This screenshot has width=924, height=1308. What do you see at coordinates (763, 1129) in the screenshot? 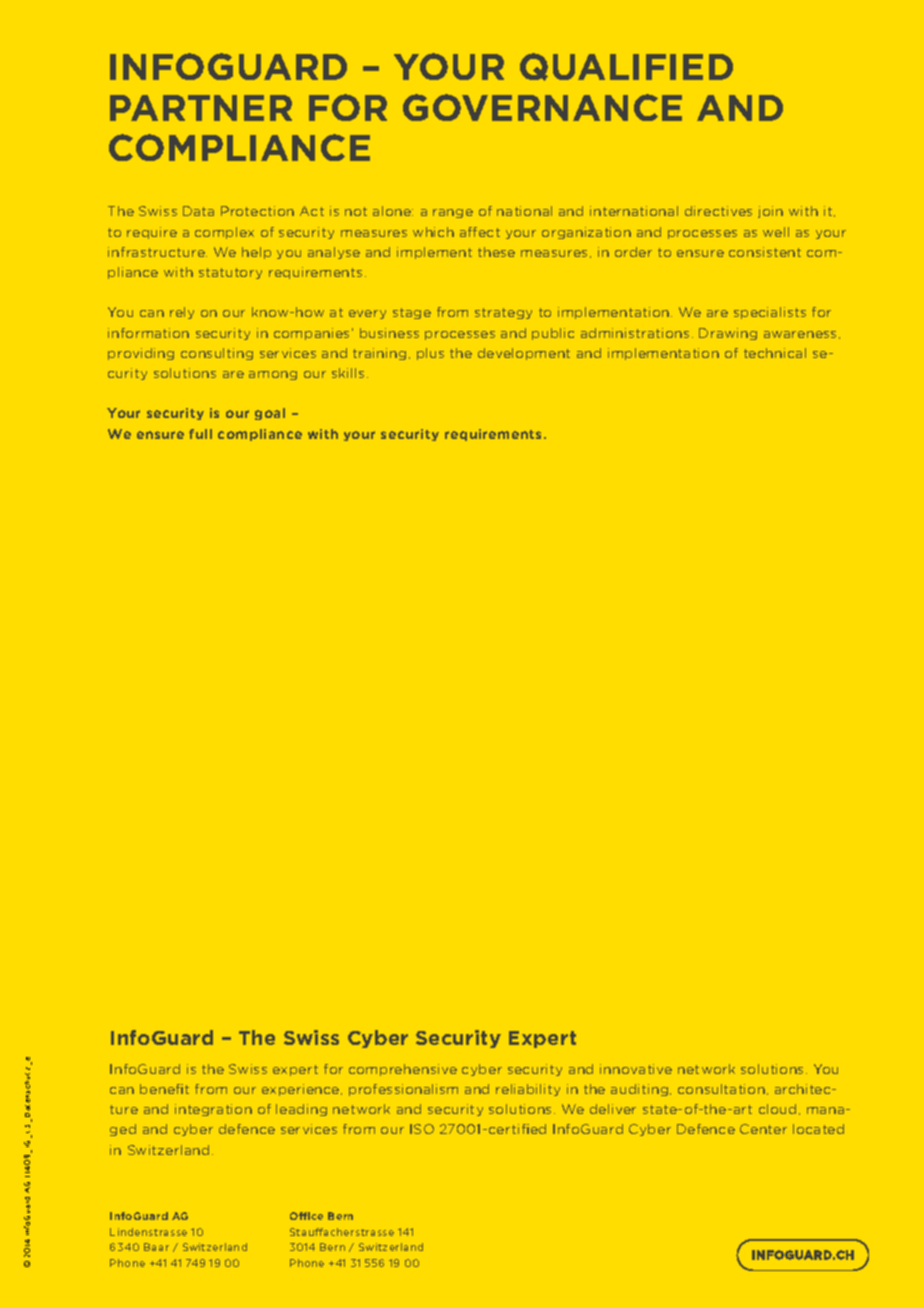
I see `Center` at bounding box center [763, 1129].
